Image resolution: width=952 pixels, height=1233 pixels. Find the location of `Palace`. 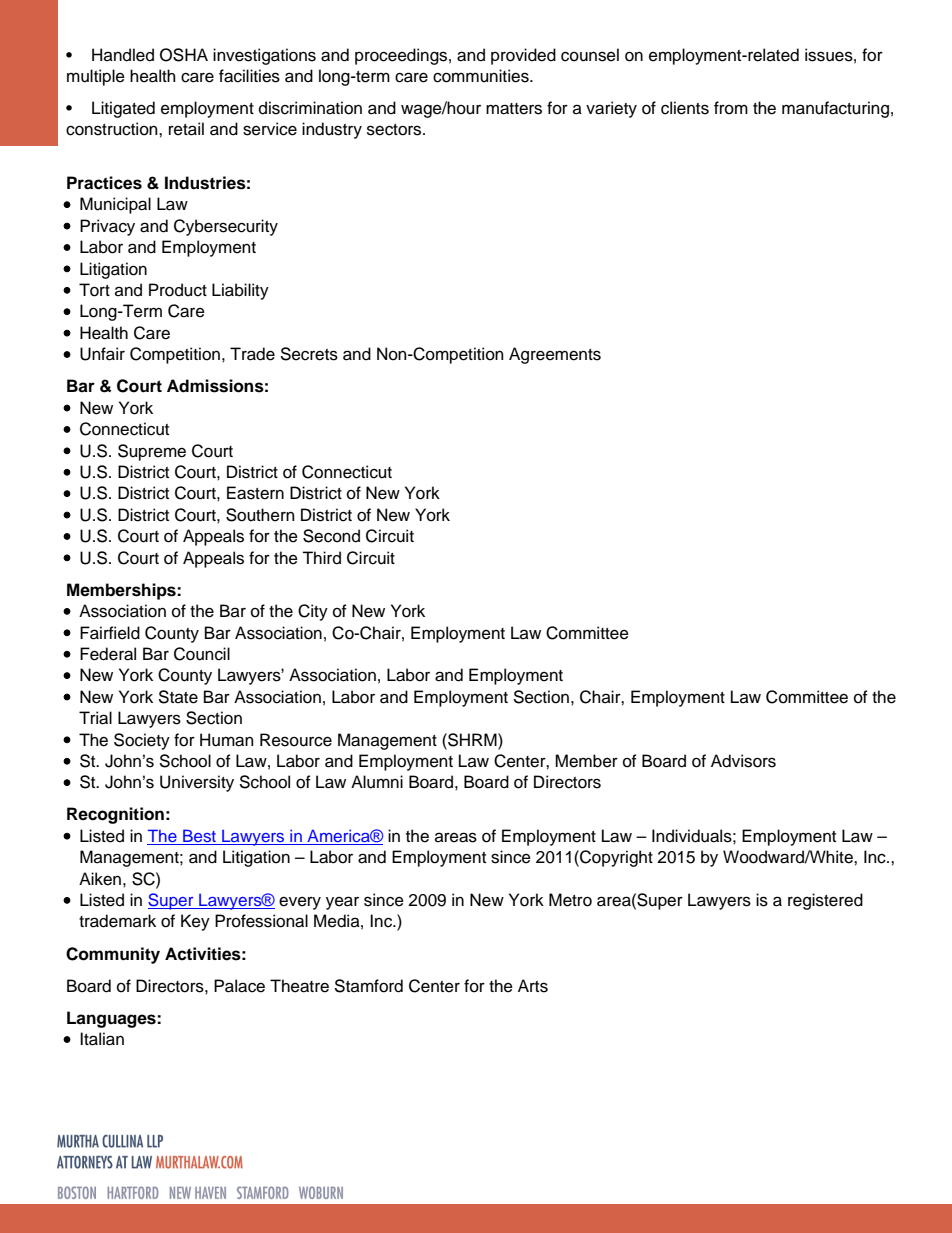

Palace is located at coordinates (239, 986).
